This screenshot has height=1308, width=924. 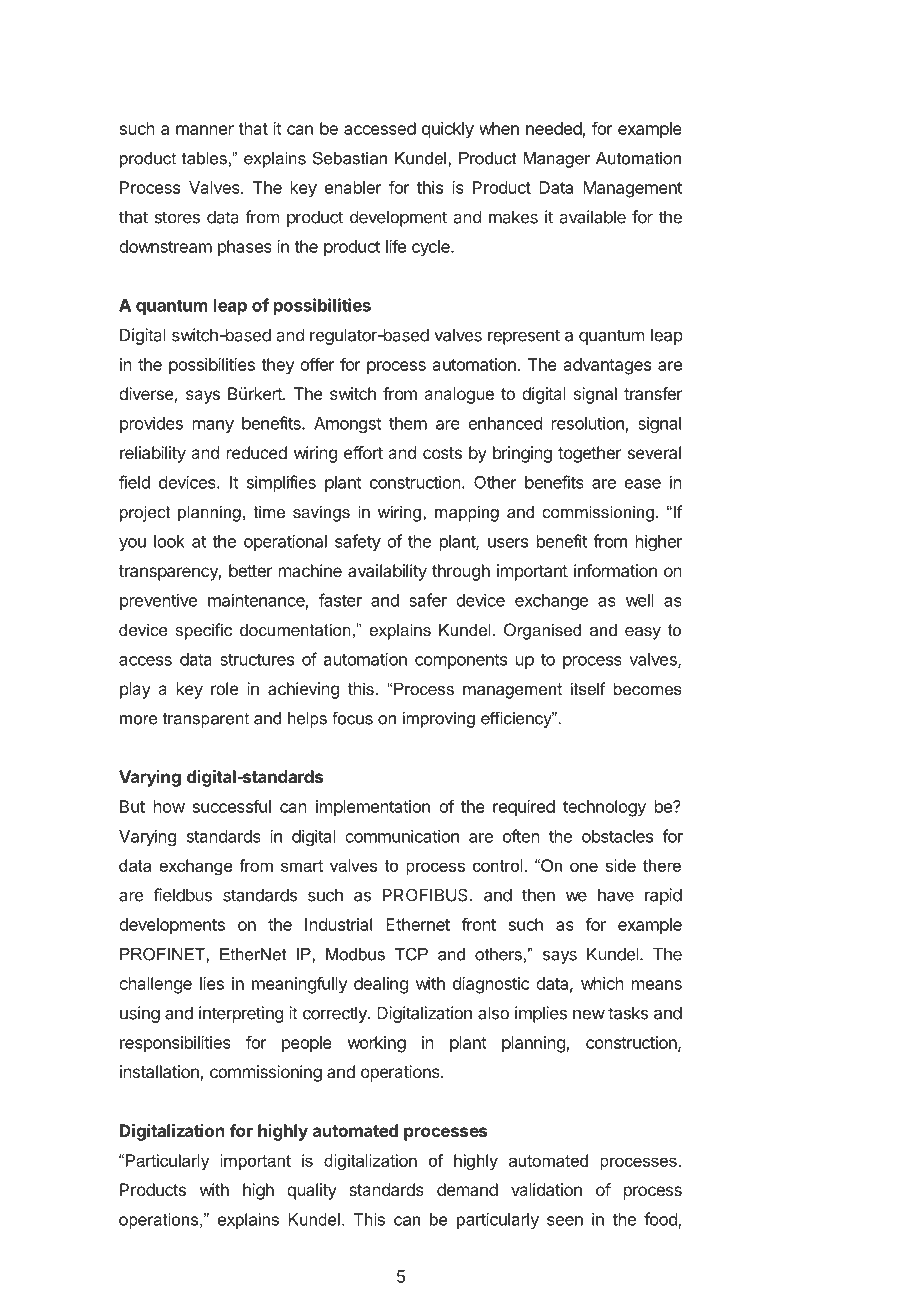 What do you see at coordinates (411, 954) in the screenshot?
I see `TCP` at bounding box center [411, 954].
